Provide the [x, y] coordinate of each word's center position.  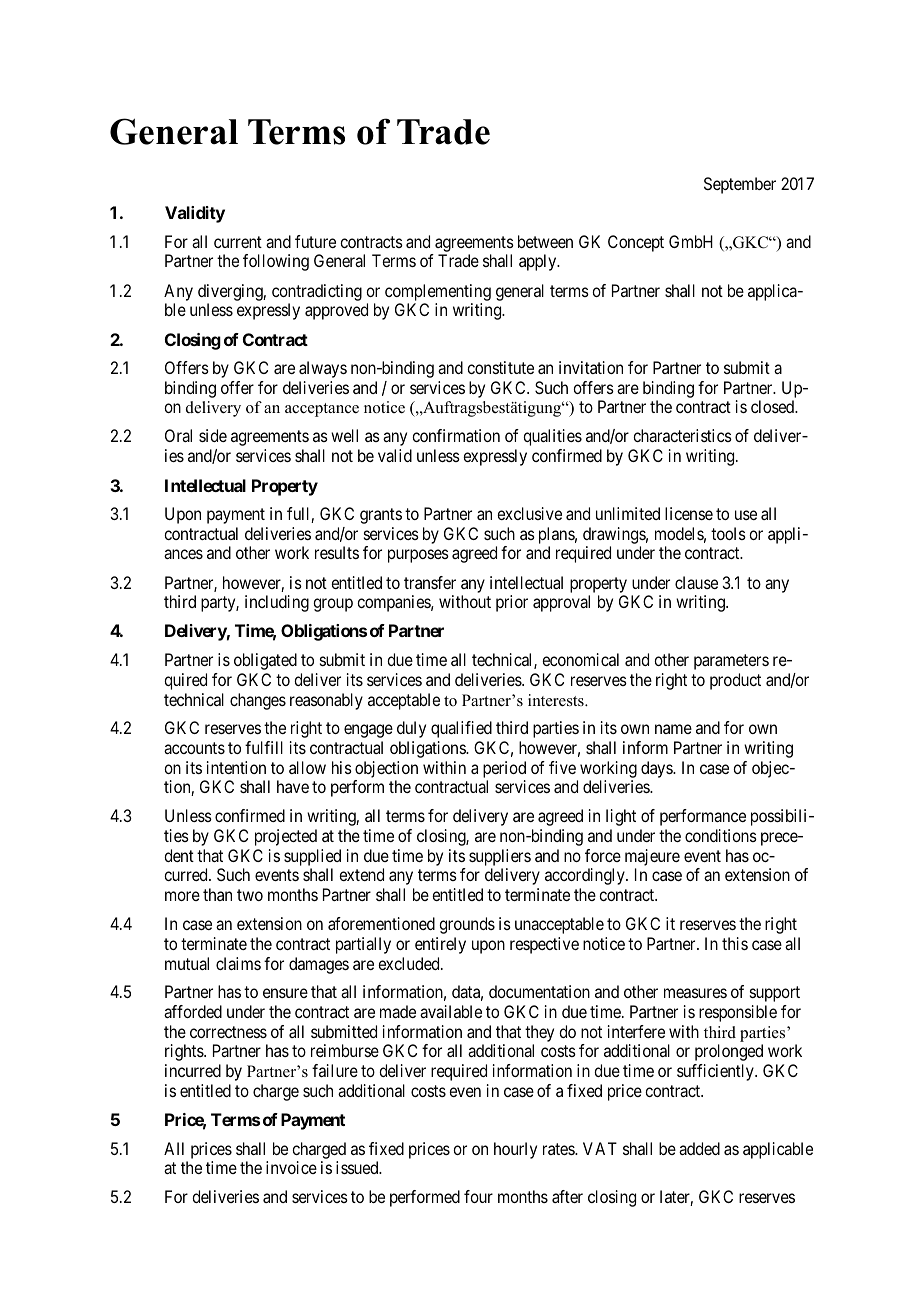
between [545, 241]
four [478, 1196]
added [699, 1148]
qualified [461, 729]
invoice [291, 1167]
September [740, 185]
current [238, 242]
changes [258, 701]
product [735, 681]
